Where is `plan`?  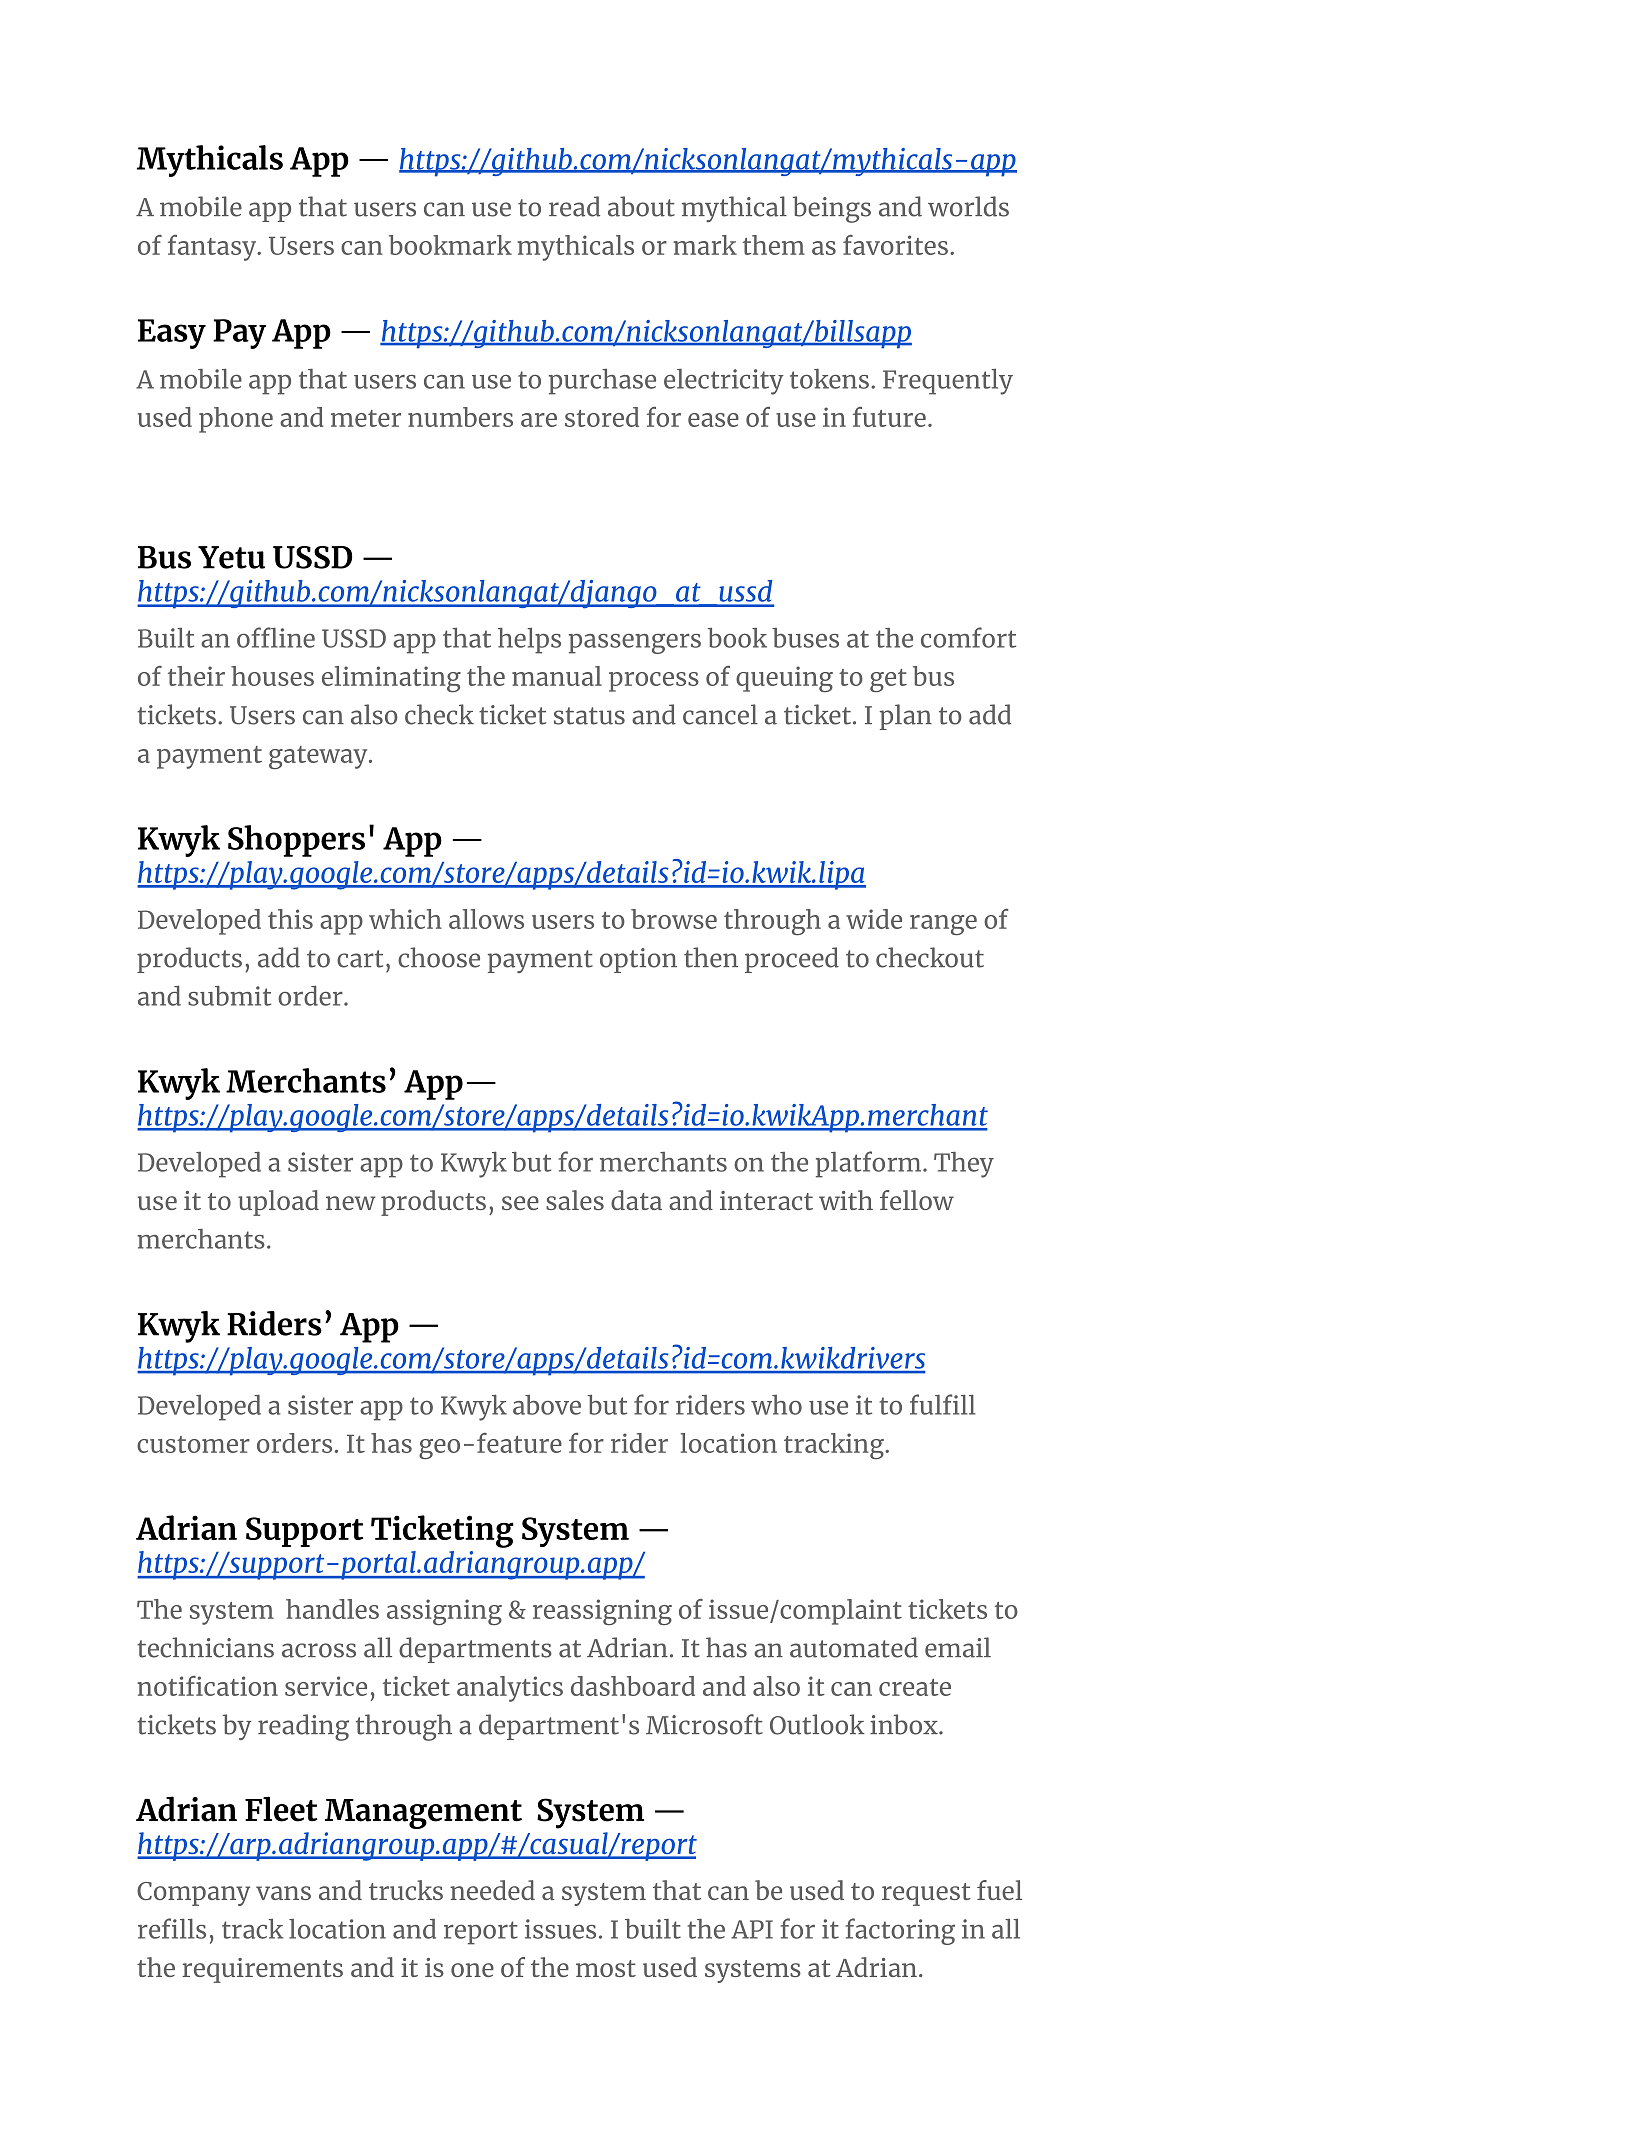
plan is located at coordinates (906, 717).
